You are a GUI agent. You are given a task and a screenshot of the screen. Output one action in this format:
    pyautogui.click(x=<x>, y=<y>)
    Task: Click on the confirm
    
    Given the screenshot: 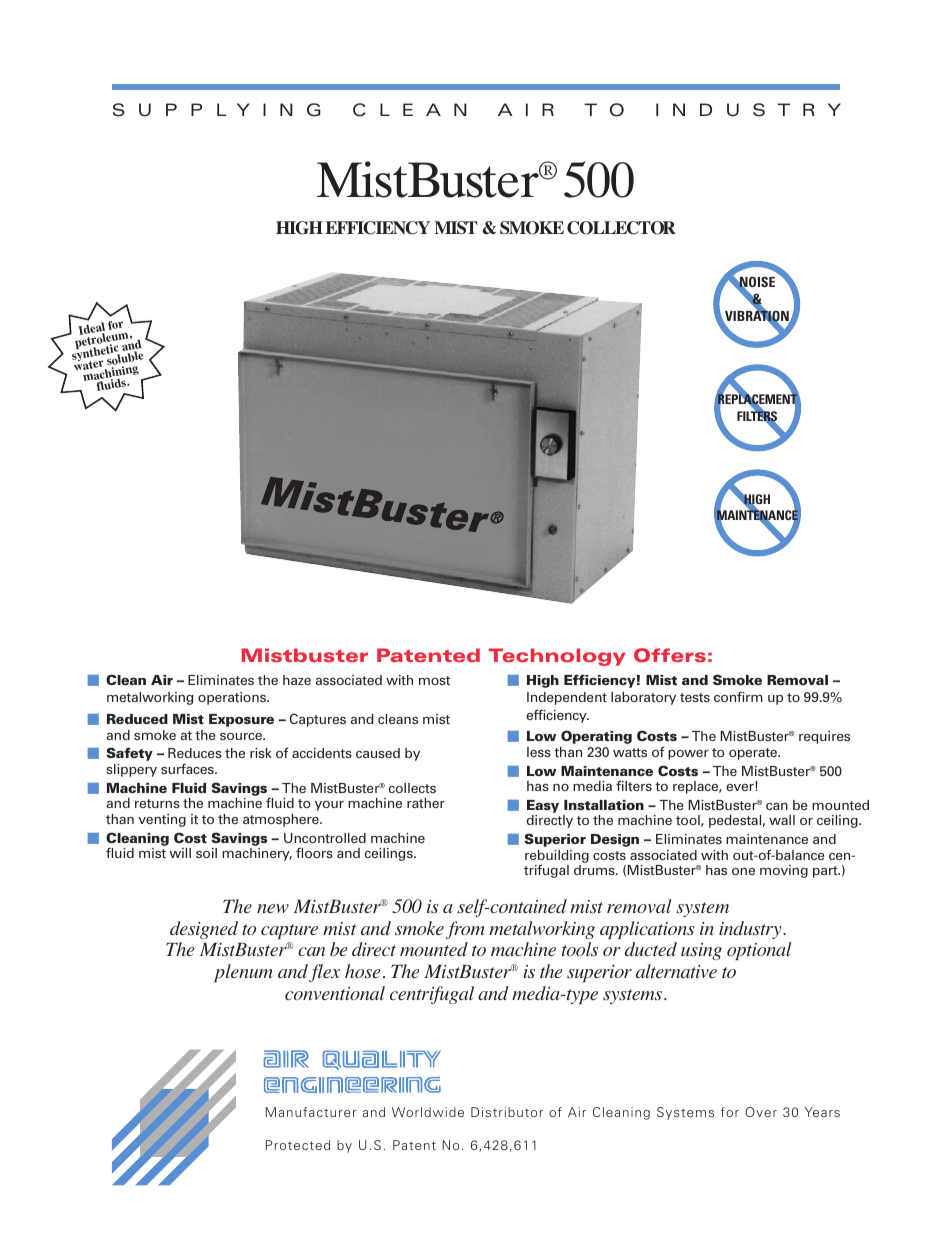 What is the action you would take?
    pyautogui.click(x=738, y=696)
